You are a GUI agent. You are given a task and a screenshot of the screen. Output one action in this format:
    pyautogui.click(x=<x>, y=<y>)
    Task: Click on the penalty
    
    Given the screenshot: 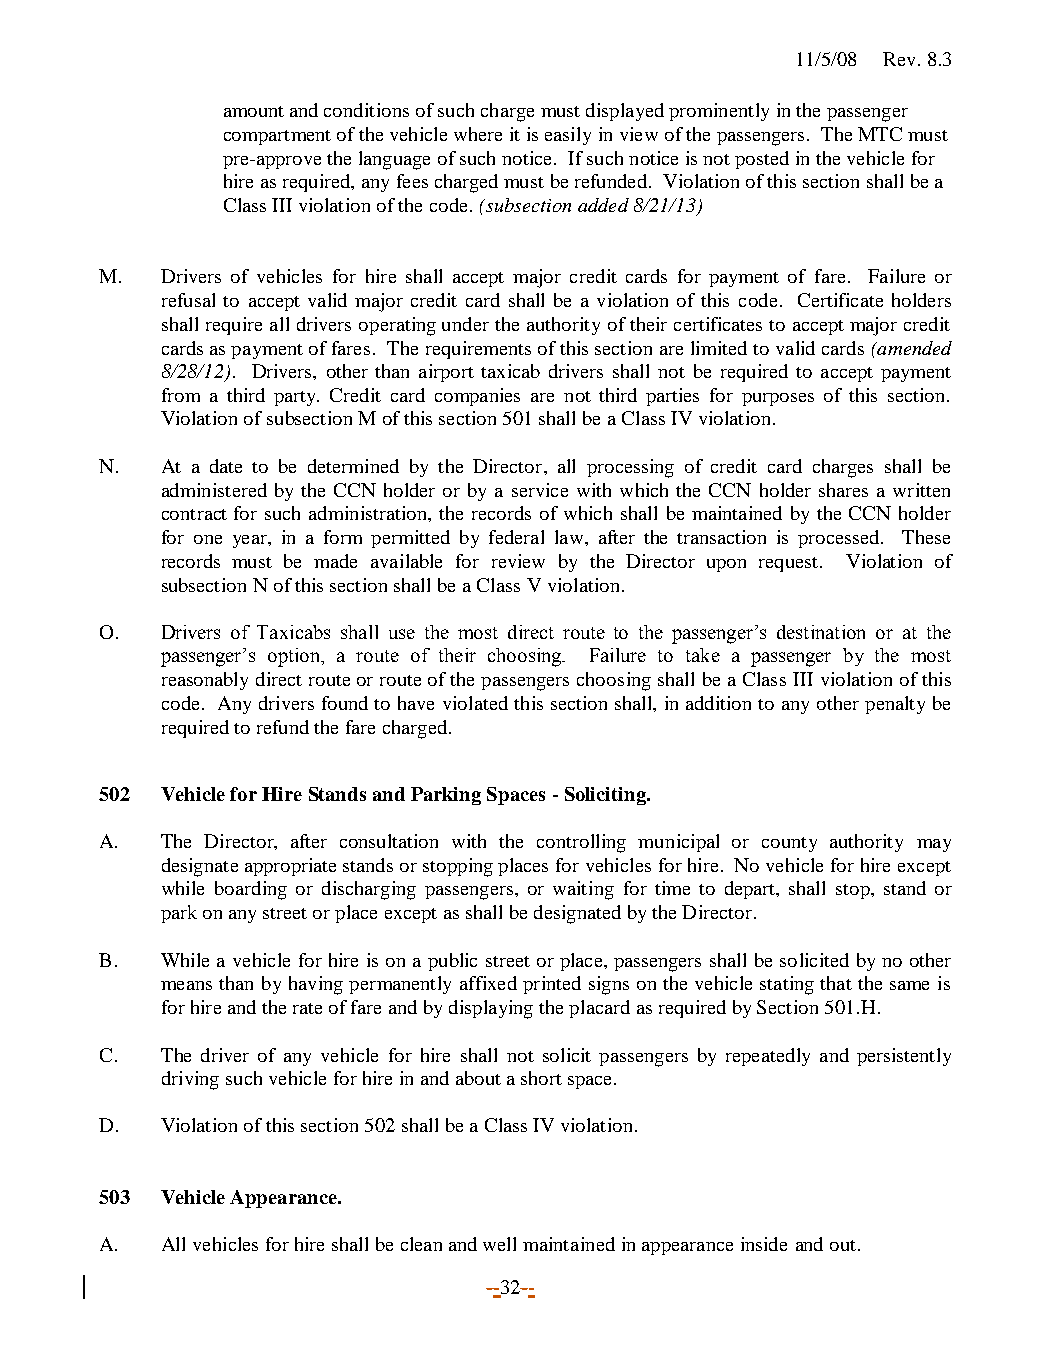 What is the action you would take?
    pyautogui.click(x=895, y=705)
